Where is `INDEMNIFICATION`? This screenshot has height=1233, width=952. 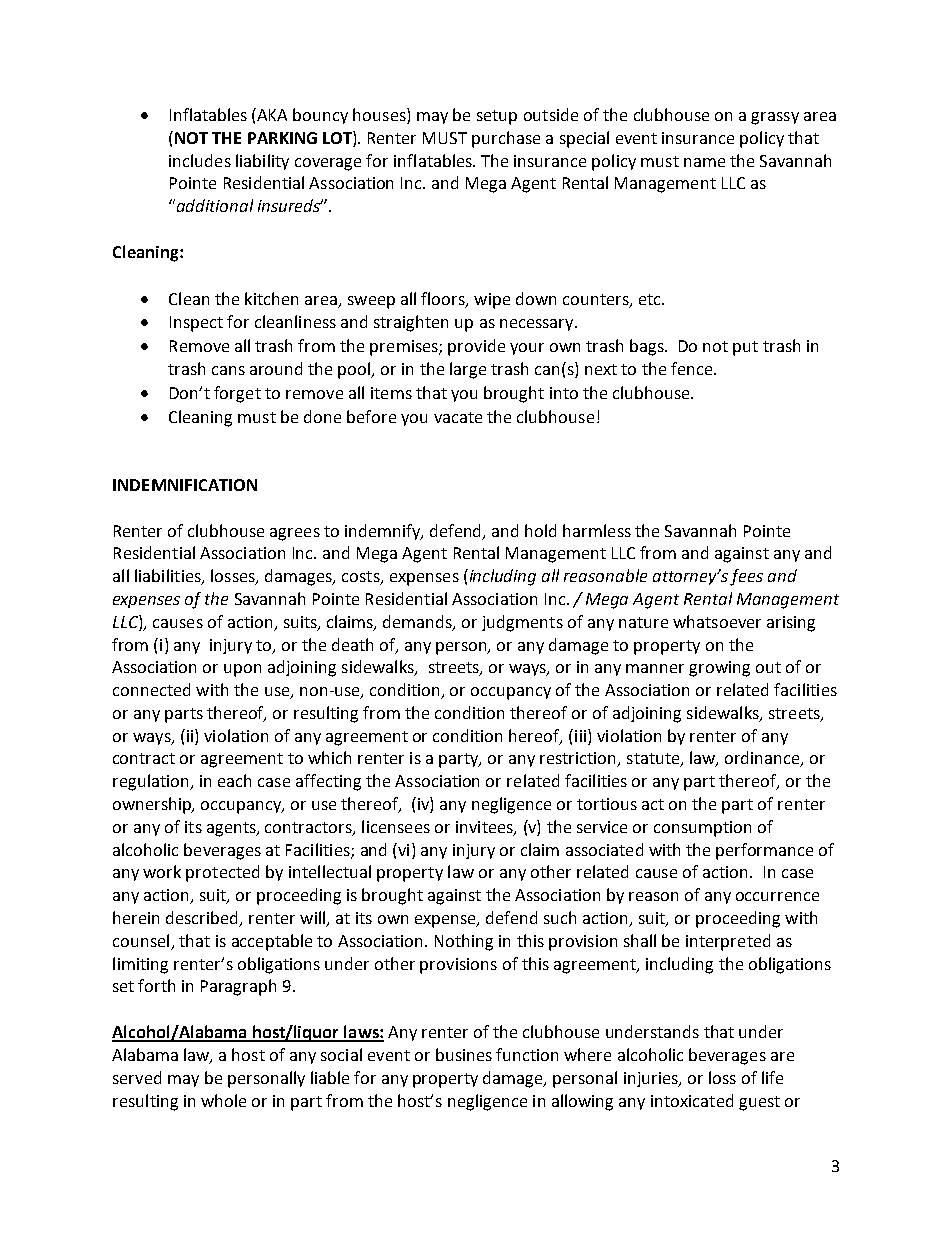
INDEMNIFICATION is located at coordinates (185, 485).
